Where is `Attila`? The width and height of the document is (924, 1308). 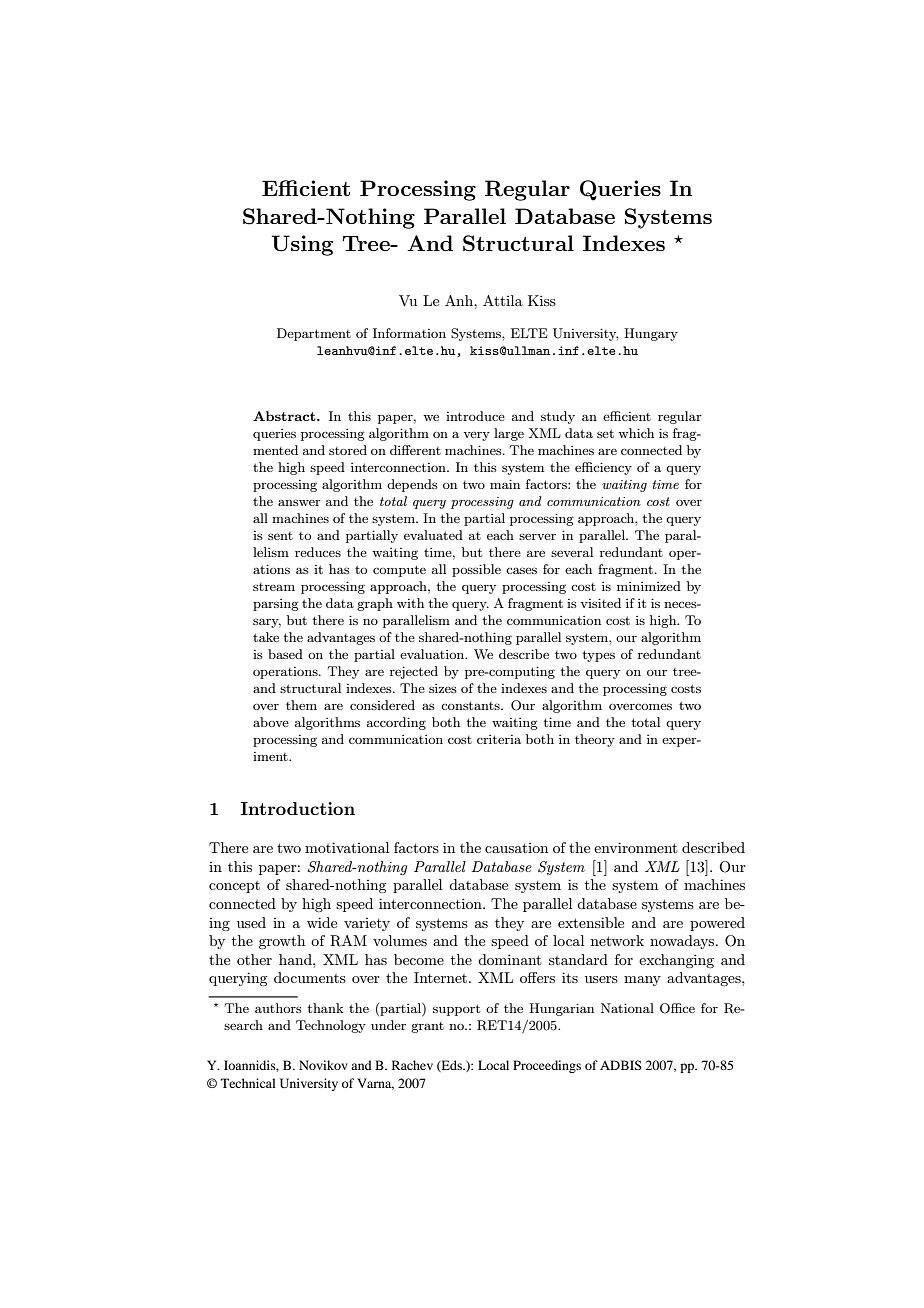
Attila is located at coordinates (503, 300).
